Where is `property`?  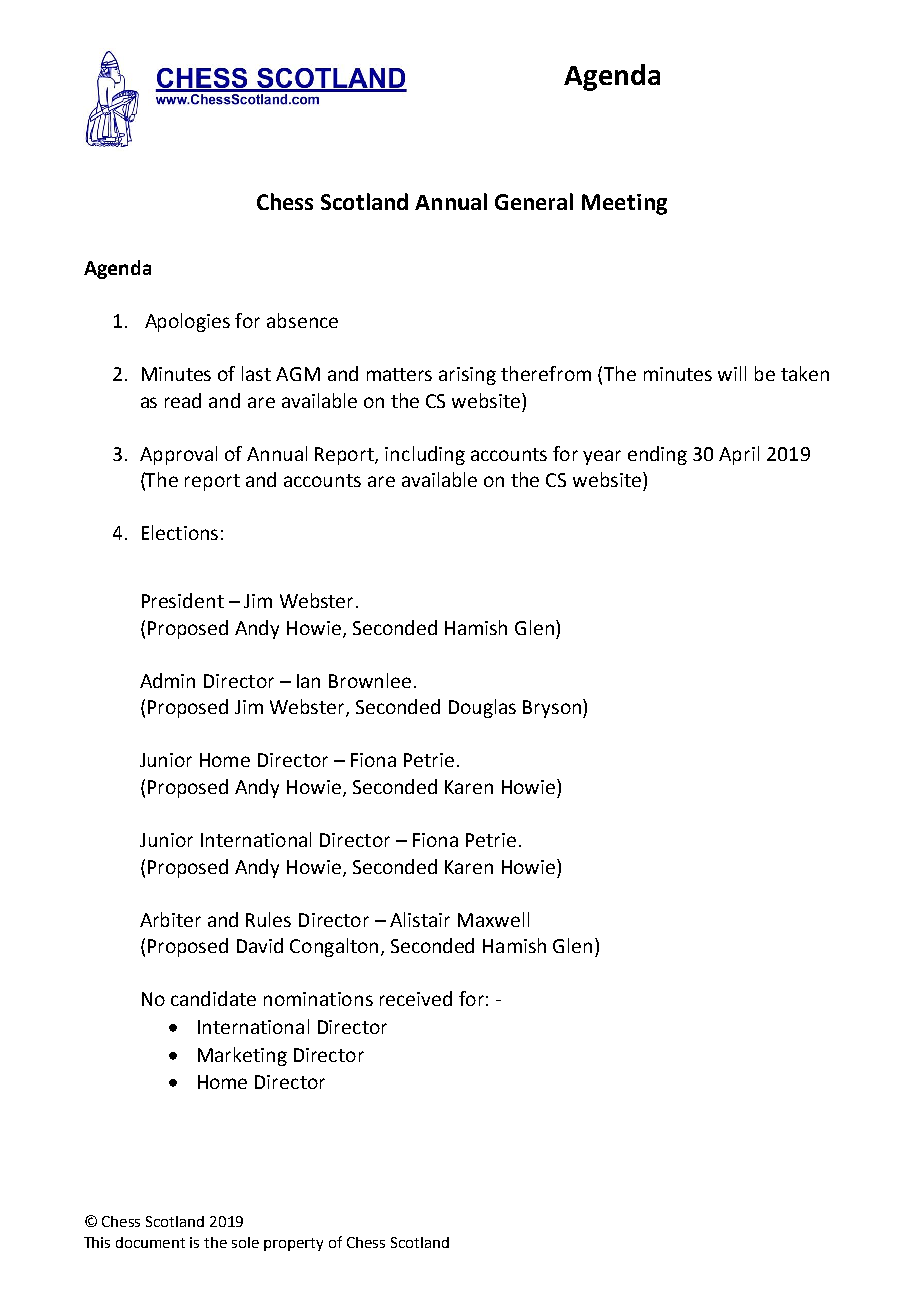
property is located at coordinates (293, 1244).
